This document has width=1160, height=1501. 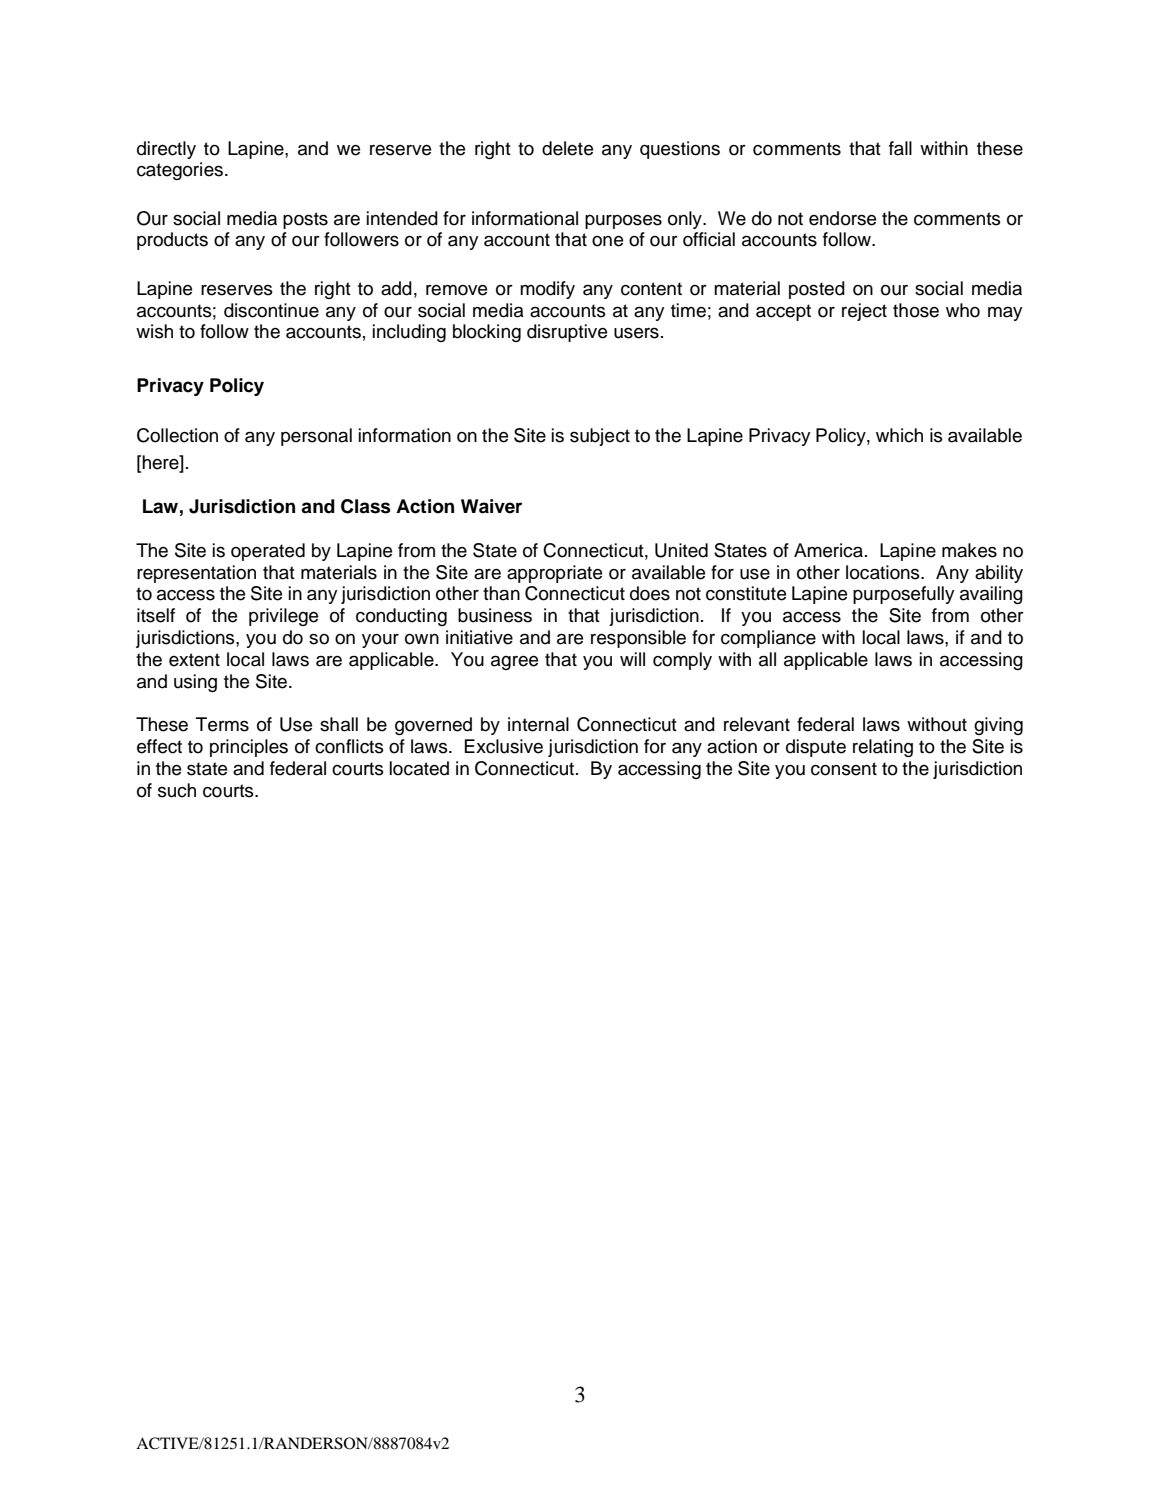 What do you see at coordinates (844, 769) in the document?
I see `consent` at bounding box center [844, 769].
